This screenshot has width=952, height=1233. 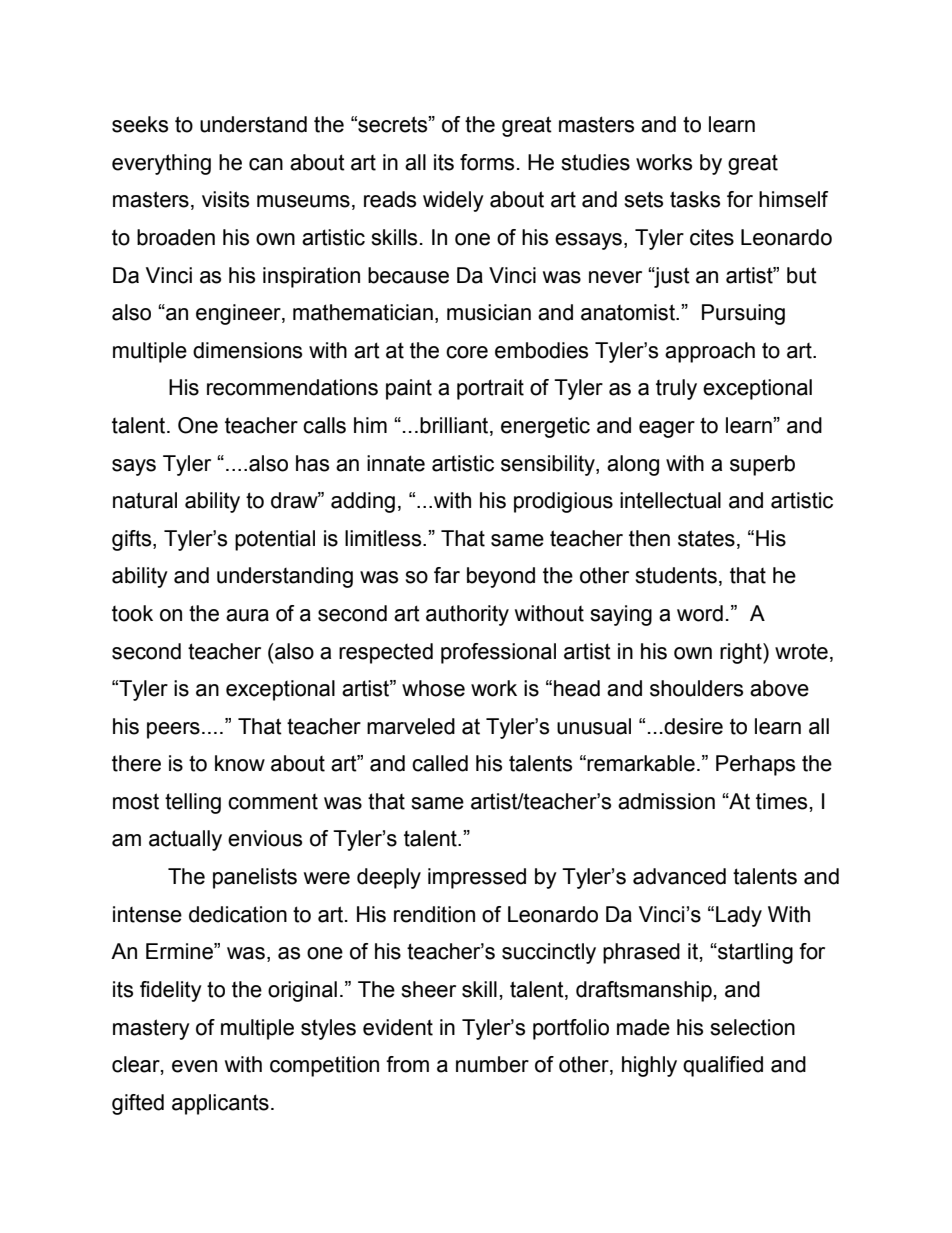 What do you see at coordinates (173, 730) in the screenshot?
I see `peers` at bounding box center [173, 730].
